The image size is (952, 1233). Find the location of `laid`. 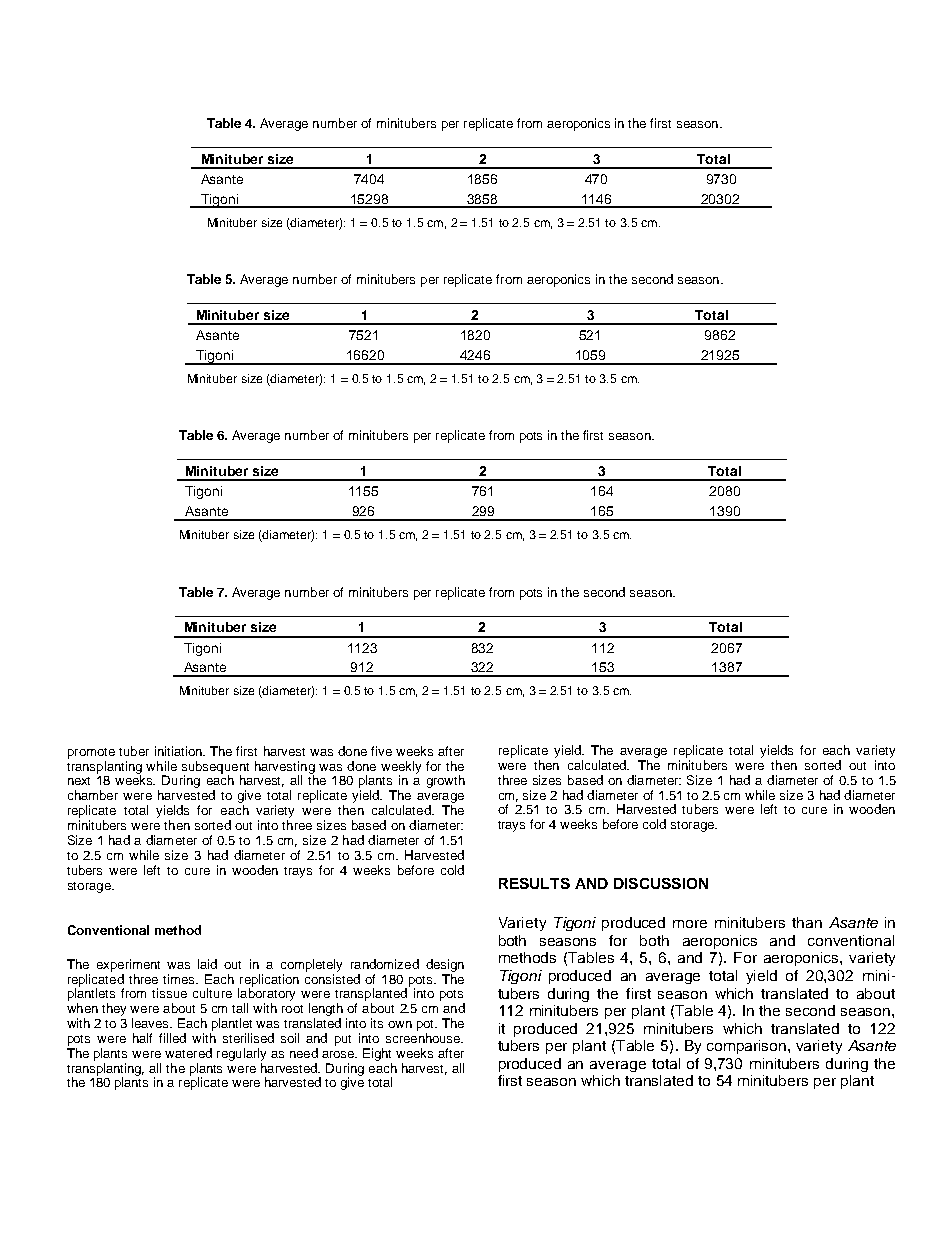

laid is located at coordinates (207, 964).
